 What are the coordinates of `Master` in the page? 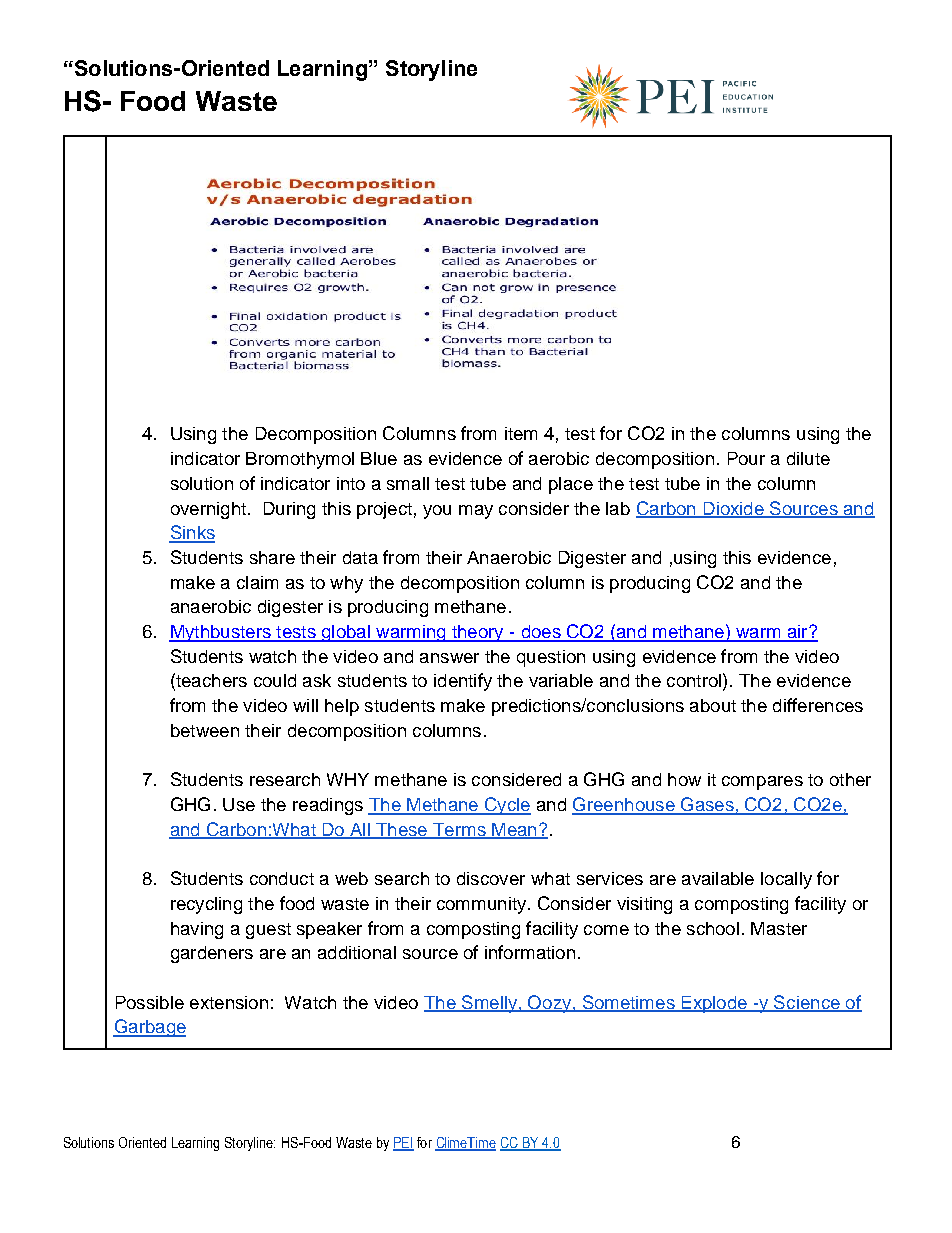 It's located at (779, 928).
